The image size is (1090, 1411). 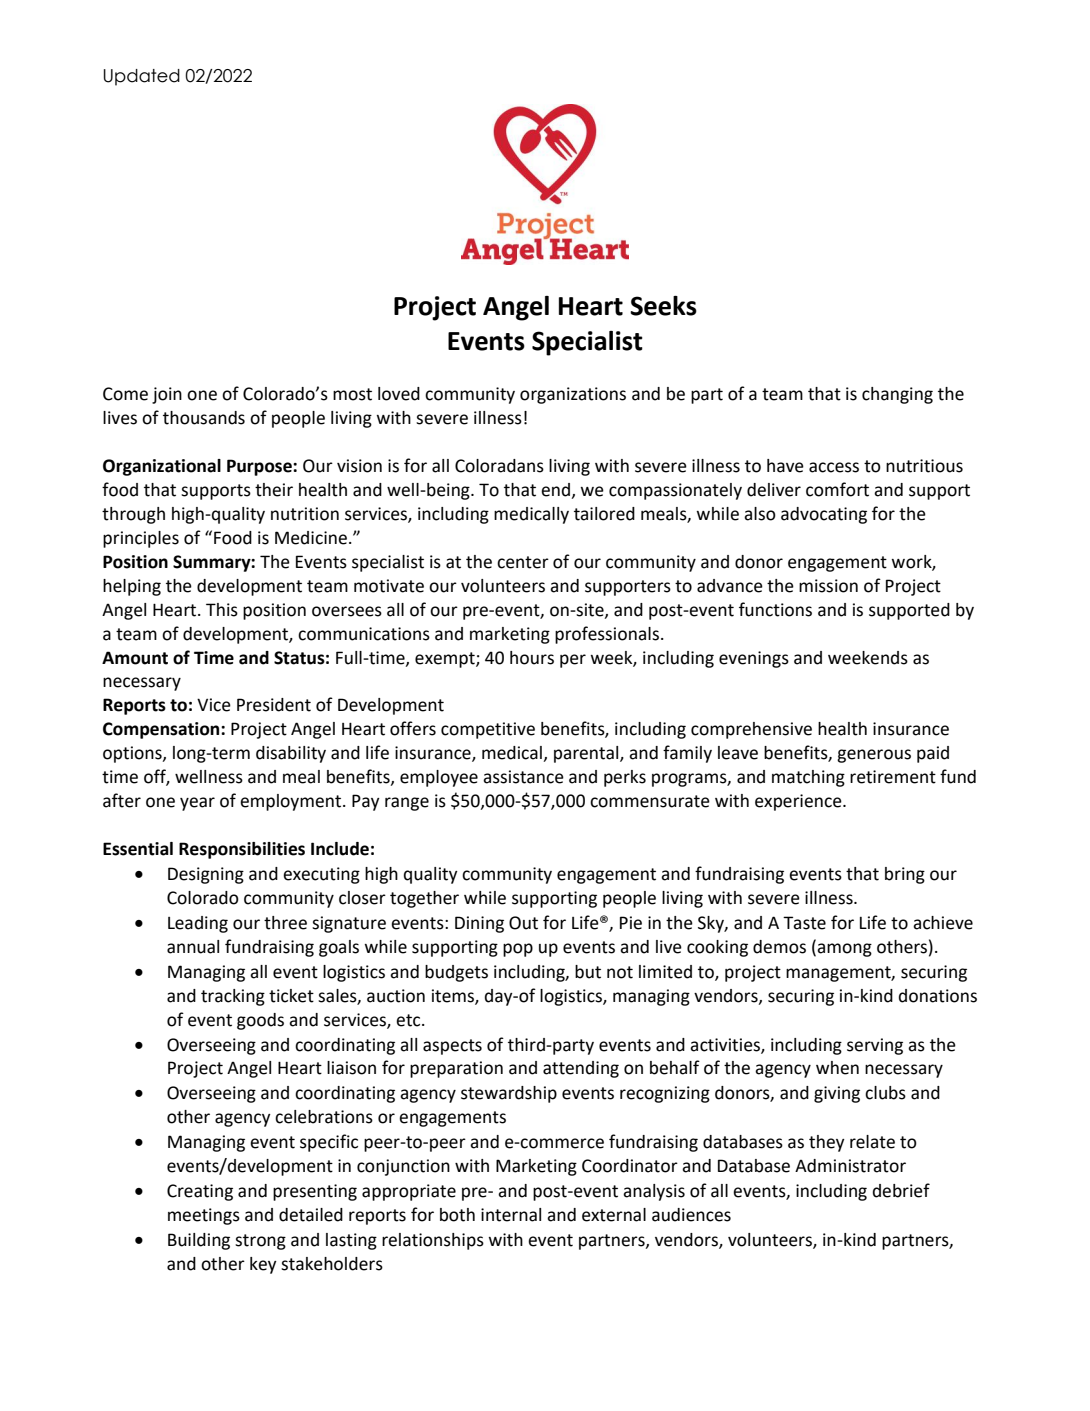 I want to click on Taste, so click(x=804, y=923).
